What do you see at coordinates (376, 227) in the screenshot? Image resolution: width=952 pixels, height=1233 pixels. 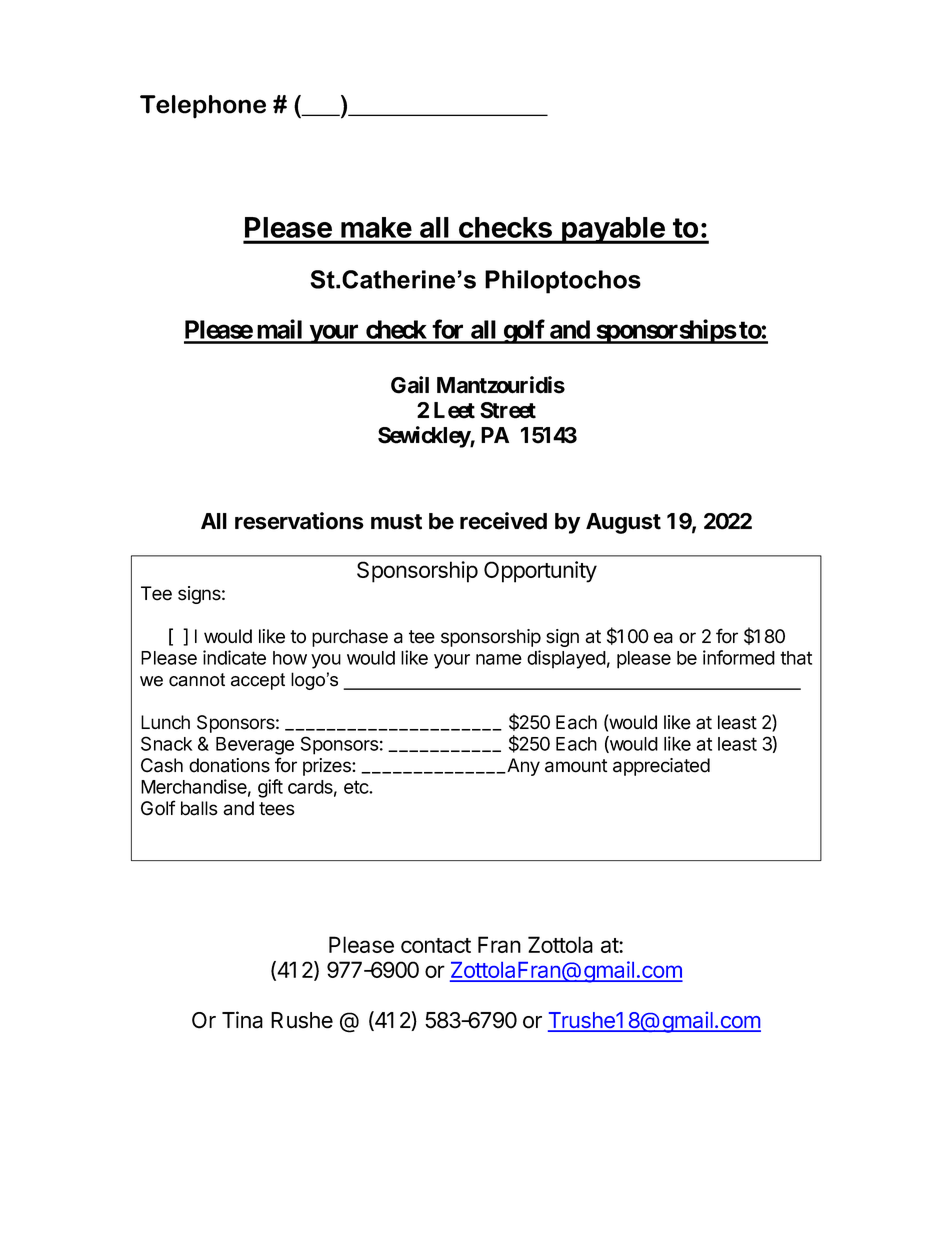 I see `make` at bounding box center [376, 227].
